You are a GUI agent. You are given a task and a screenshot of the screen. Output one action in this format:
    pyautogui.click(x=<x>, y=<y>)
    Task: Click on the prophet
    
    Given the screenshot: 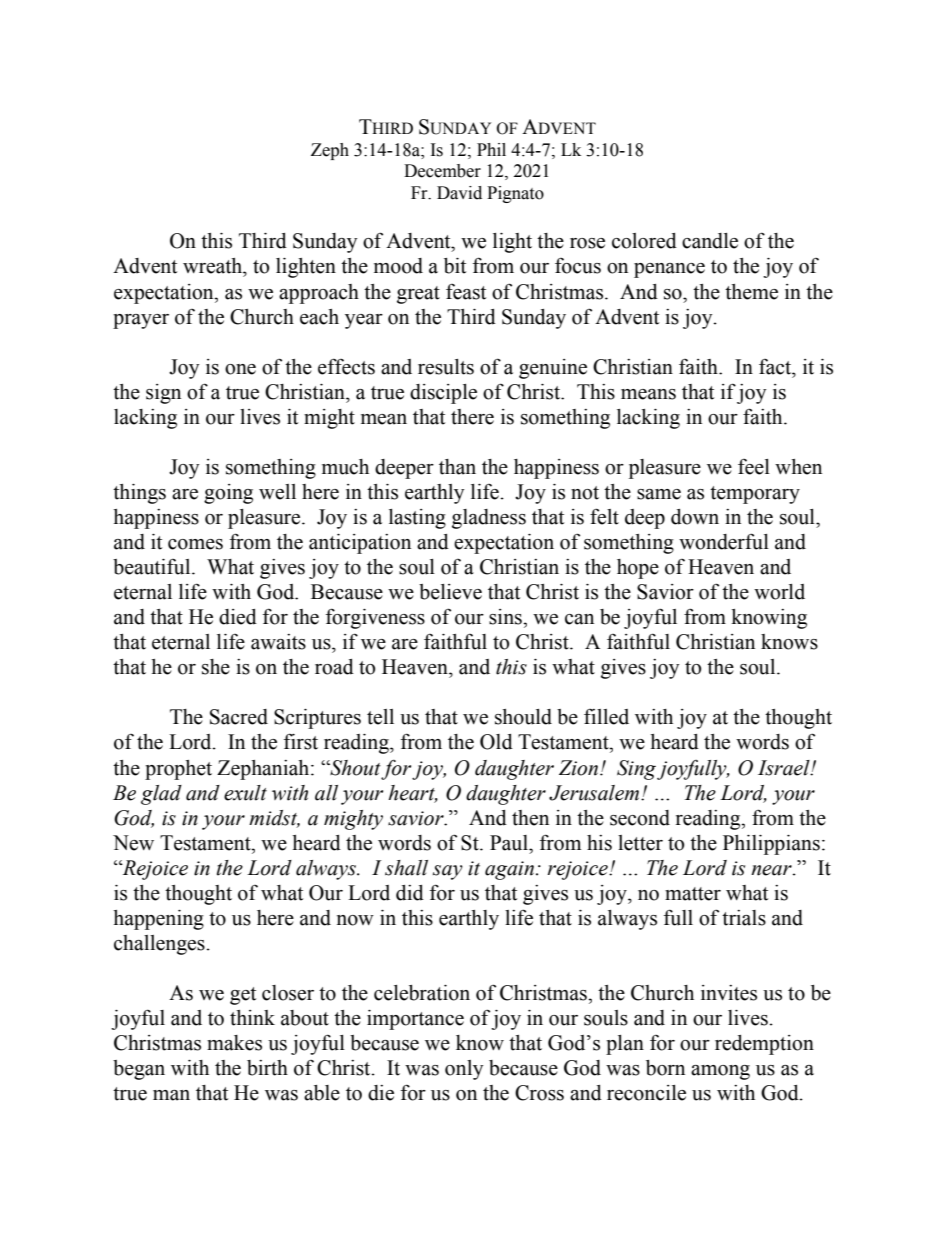 What is the action you would take?
    pyautogui.click(x=178, y=770)
